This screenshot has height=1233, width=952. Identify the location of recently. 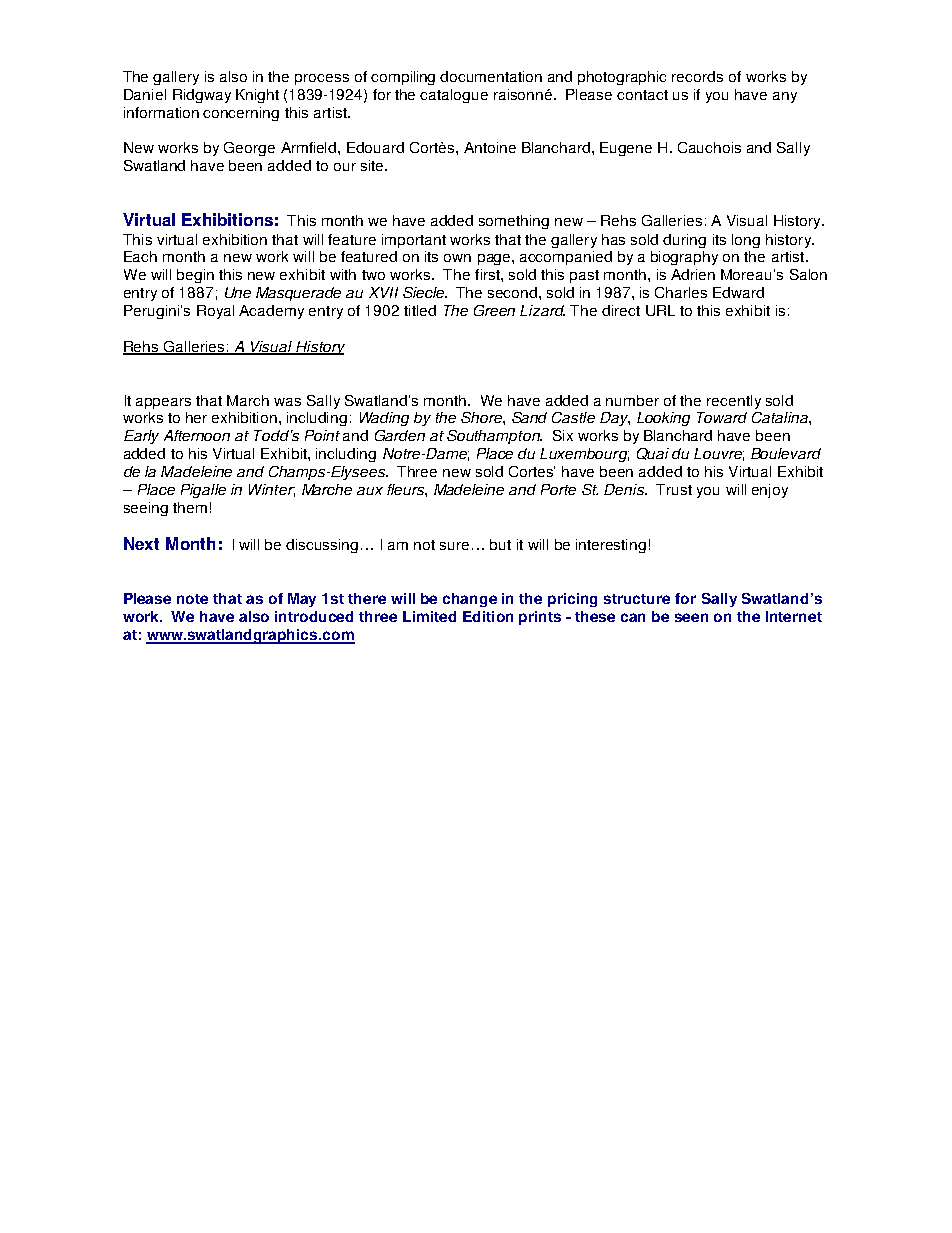
(734, 402).
